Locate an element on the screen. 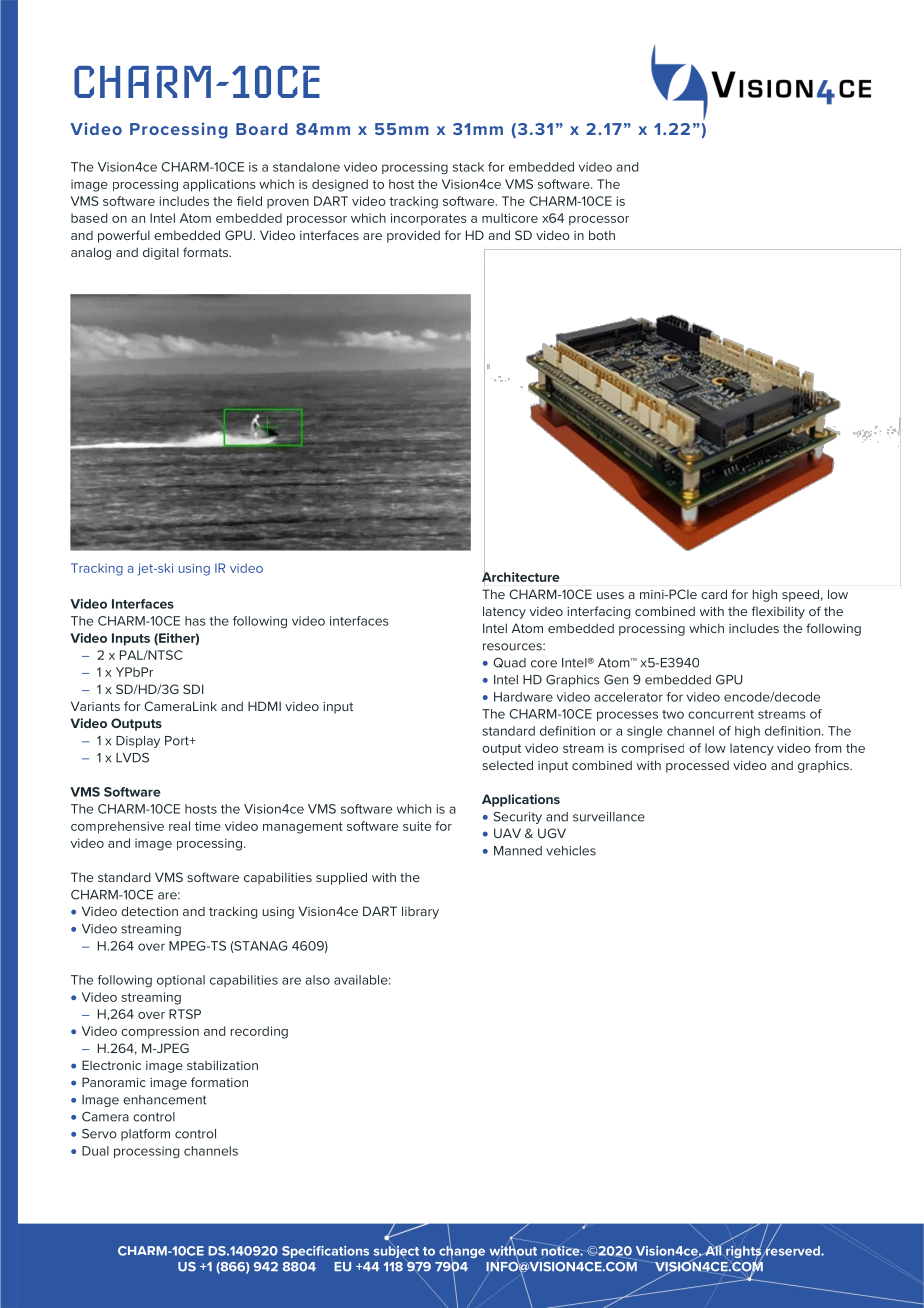 Image resolution: width=924 pixels, height=1308 pixels. vehicles is located at coordinates (571, 851).
